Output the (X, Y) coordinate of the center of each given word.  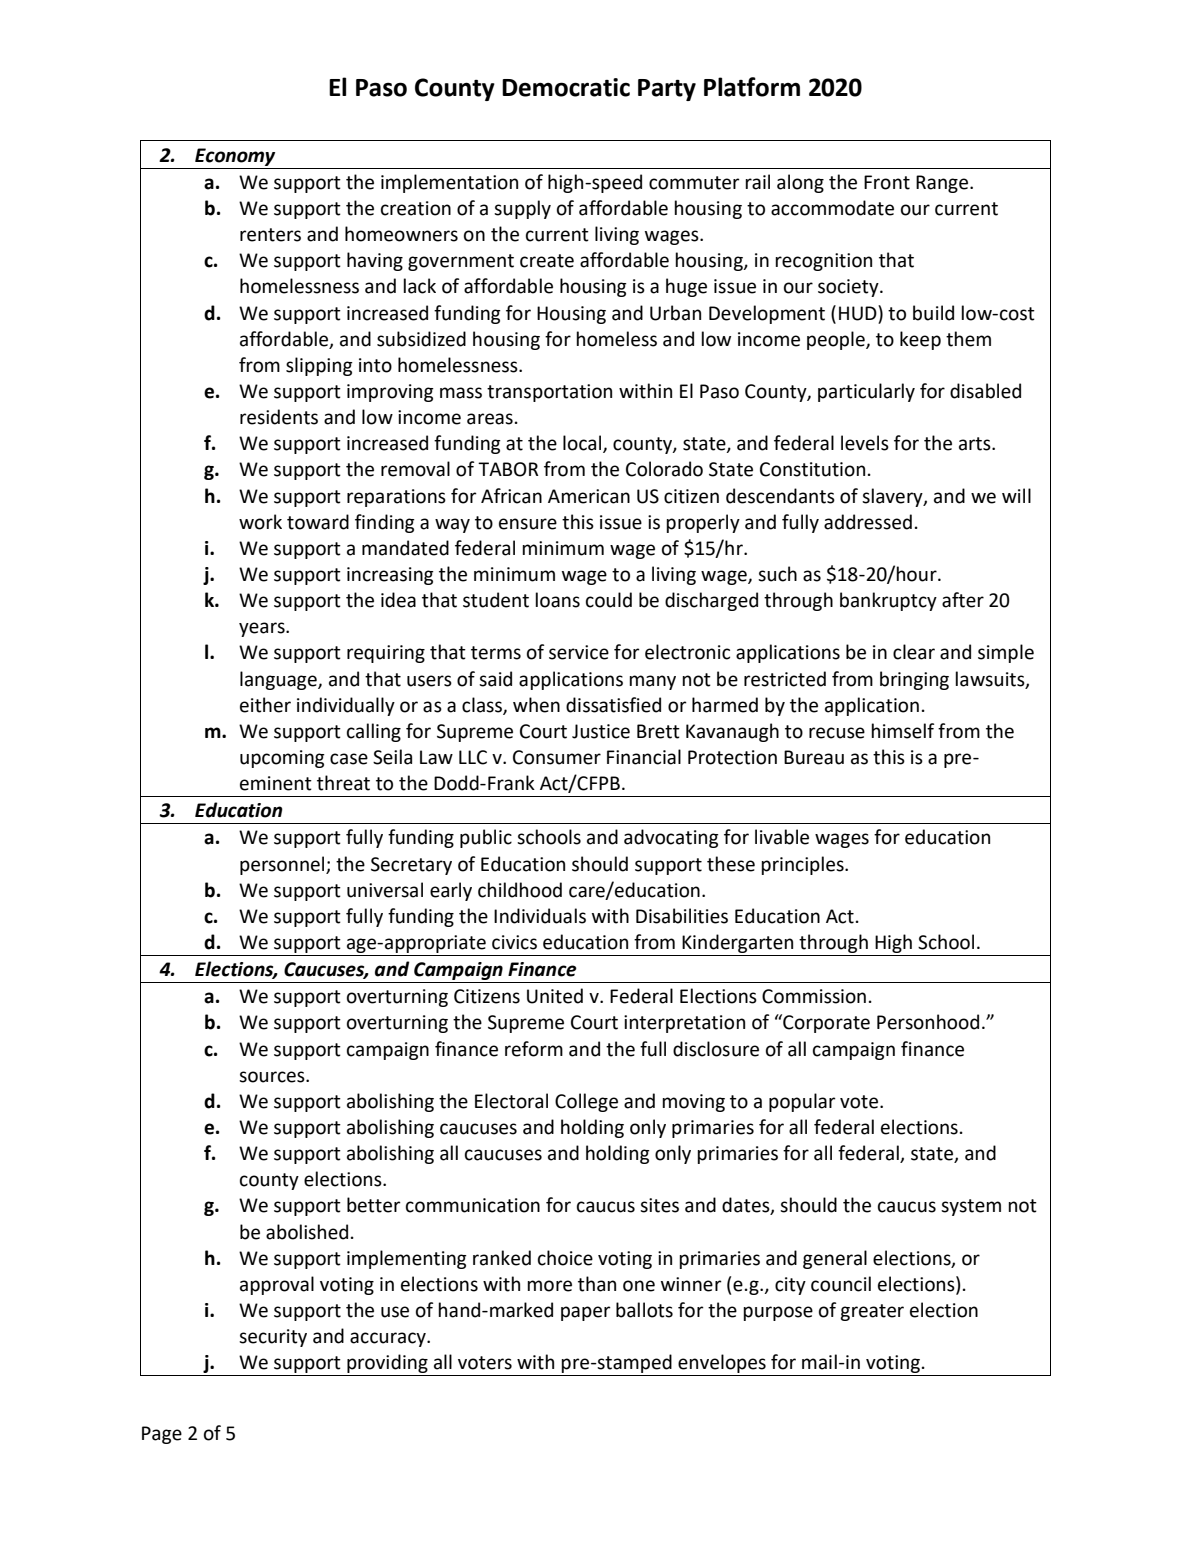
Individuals (540, 916)
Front (887, 182)
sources (273, 1077)
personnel (283, 865)
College (586, 1102)
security (273, 1338)
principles (803, 865)
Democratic (566, 87)
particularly (866, 392)
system (971, 1207)
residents (279, 417)
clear (914, 652)
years (263, 629)
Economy (235, 157)
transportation (549, 393)
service (579, 652)
